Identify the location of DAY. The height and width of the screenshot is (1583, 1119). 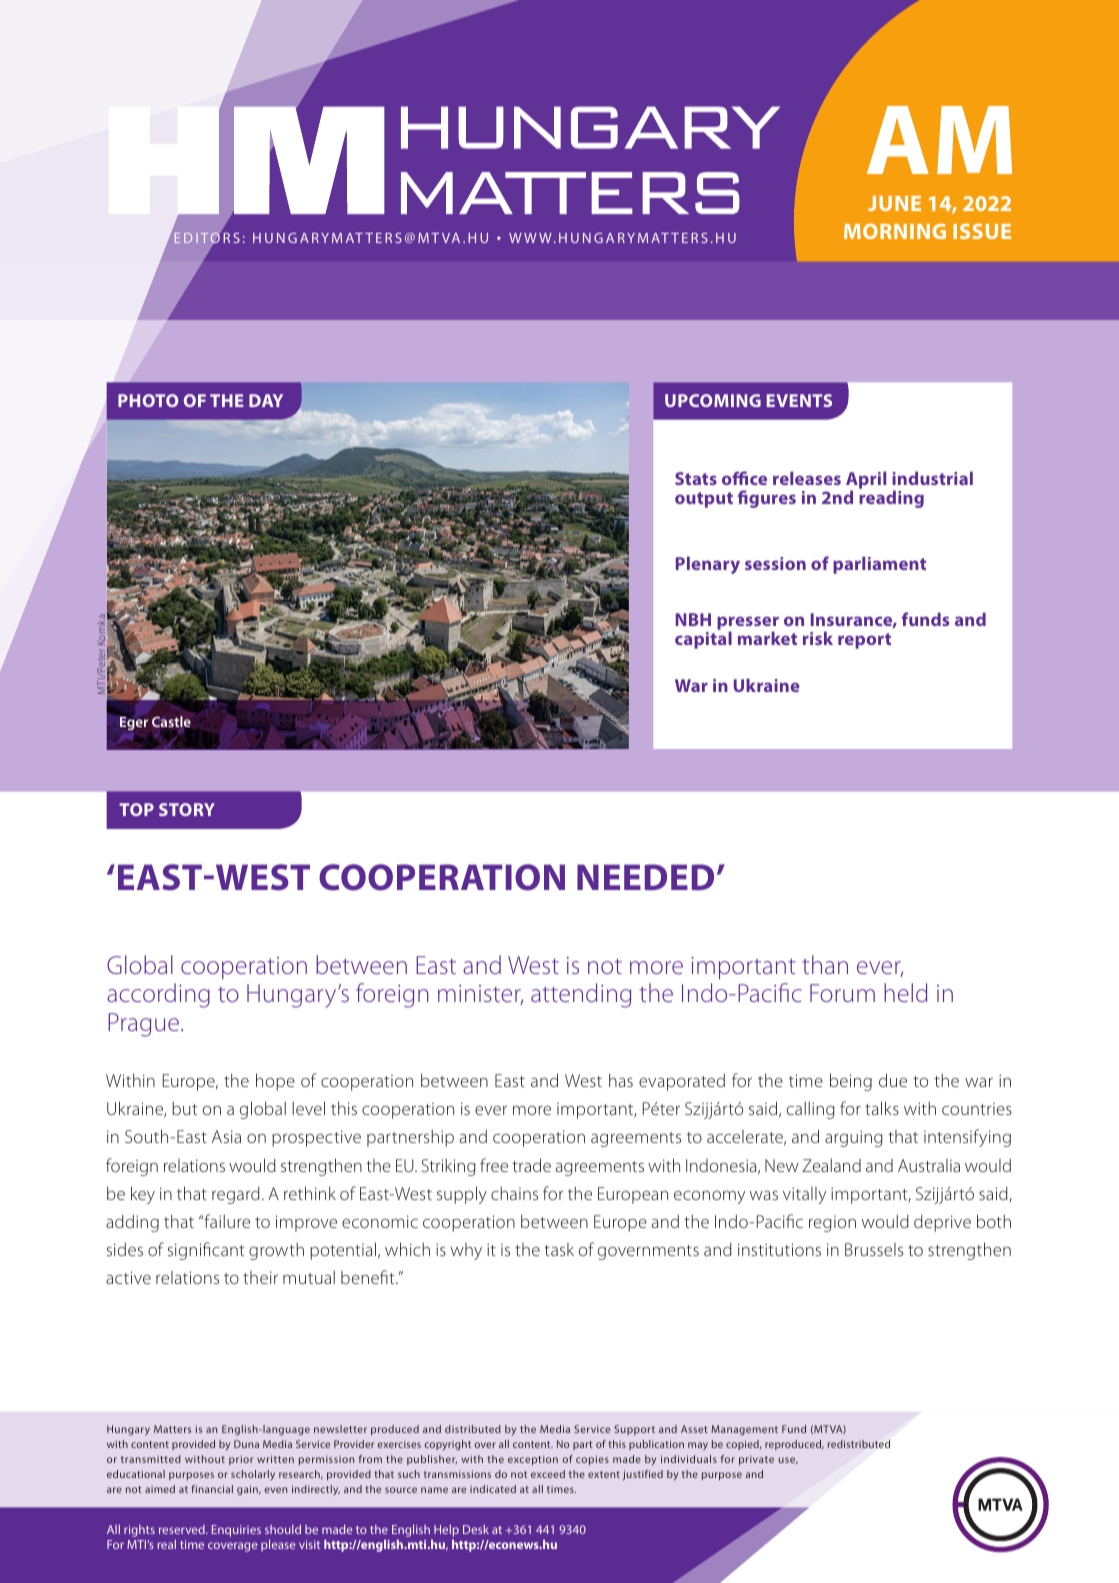
(266, 400).
